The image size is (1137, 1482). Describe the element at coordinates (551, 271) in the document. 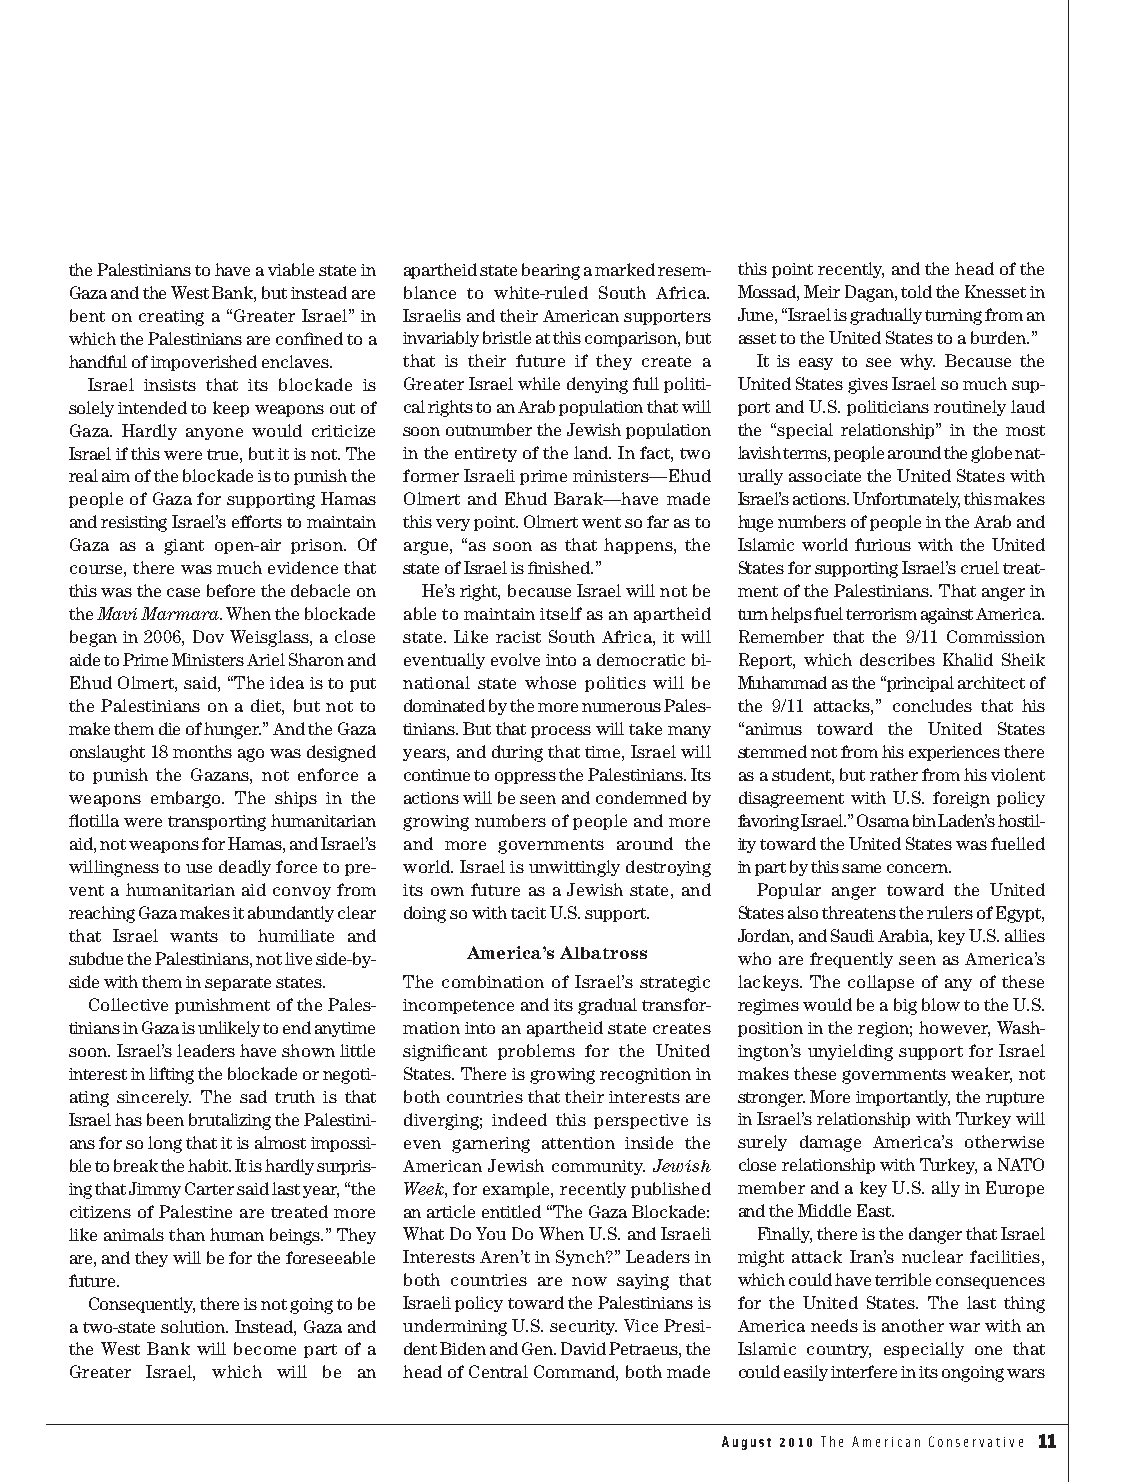

I see `bearing` at that location.
